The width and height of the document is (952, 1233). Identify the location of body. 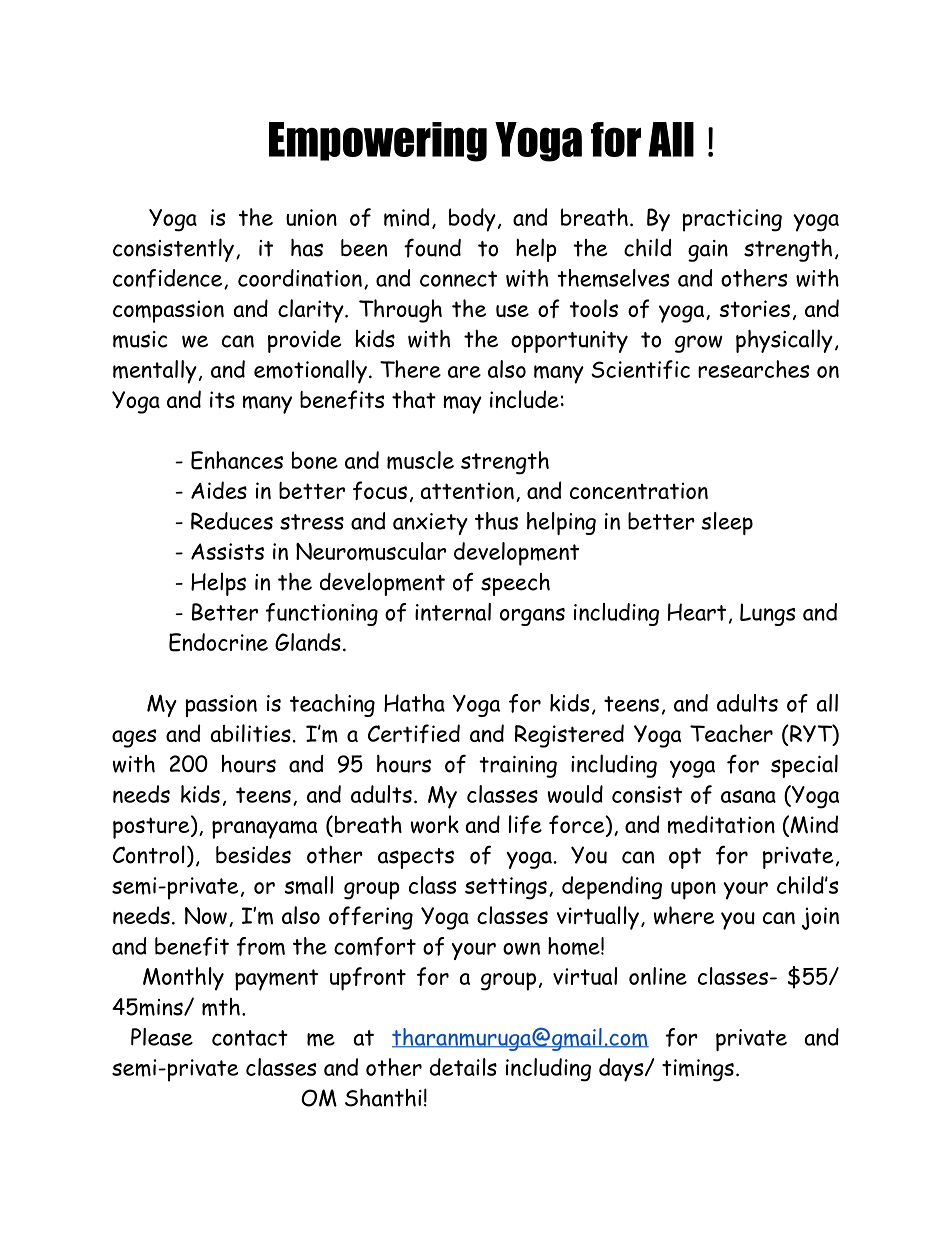
(472, 220).
